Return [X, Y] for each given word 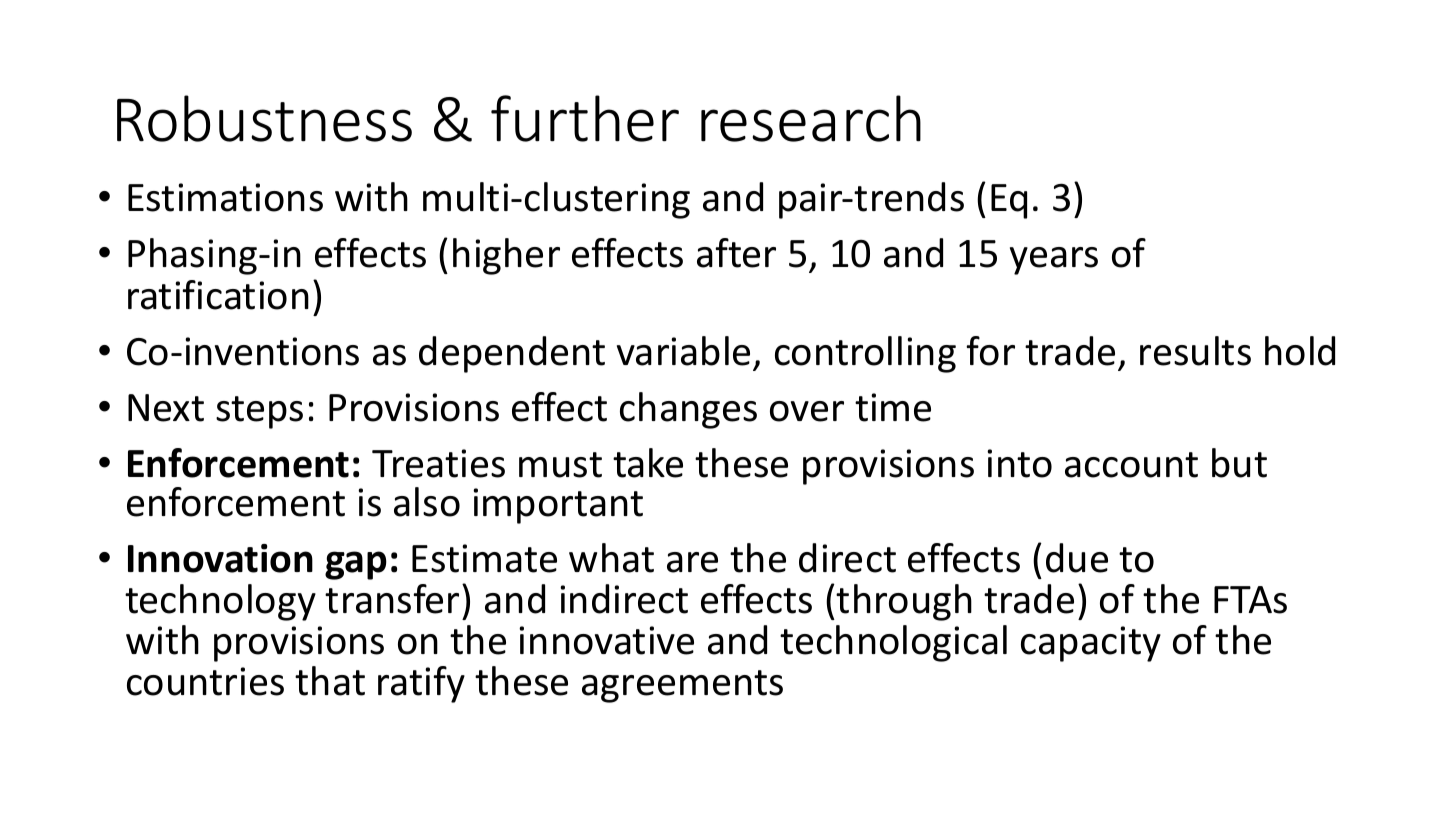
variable [683, 351]
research [811, 118]
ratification [218, 295]
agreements [682, 686]
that [330, 681]
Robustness [264, 118]
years [1054, 261]
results [1195, 351]
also [427, 502]
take [648, 463]
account [1131, 465]
